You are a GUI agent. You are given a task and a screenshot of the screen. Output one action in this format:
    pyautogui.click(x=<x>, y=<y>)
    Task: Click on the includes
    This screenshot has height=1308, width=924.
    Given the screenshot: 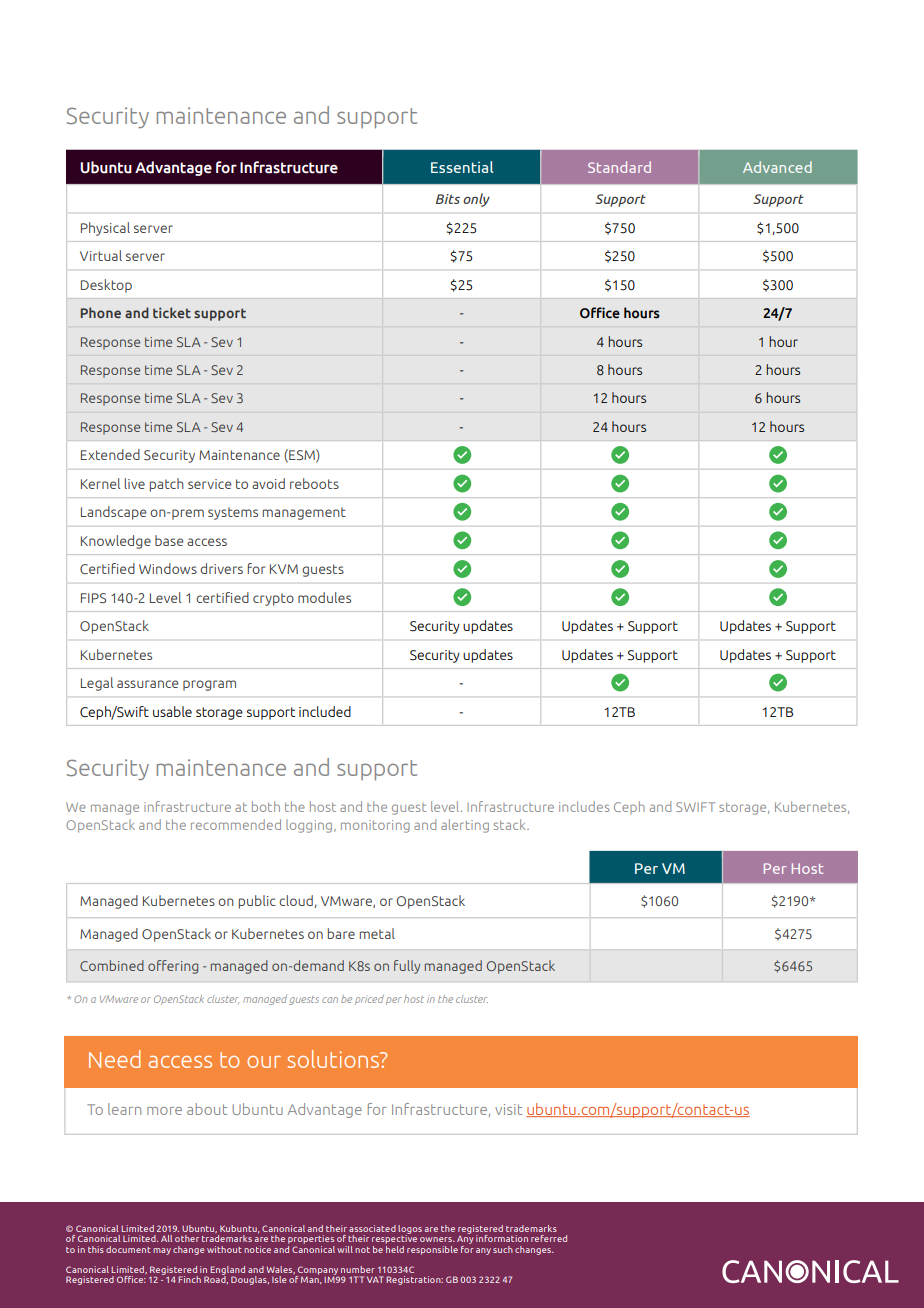 What is the action you would take?
    pyautogui.click(x=584, y=806)
